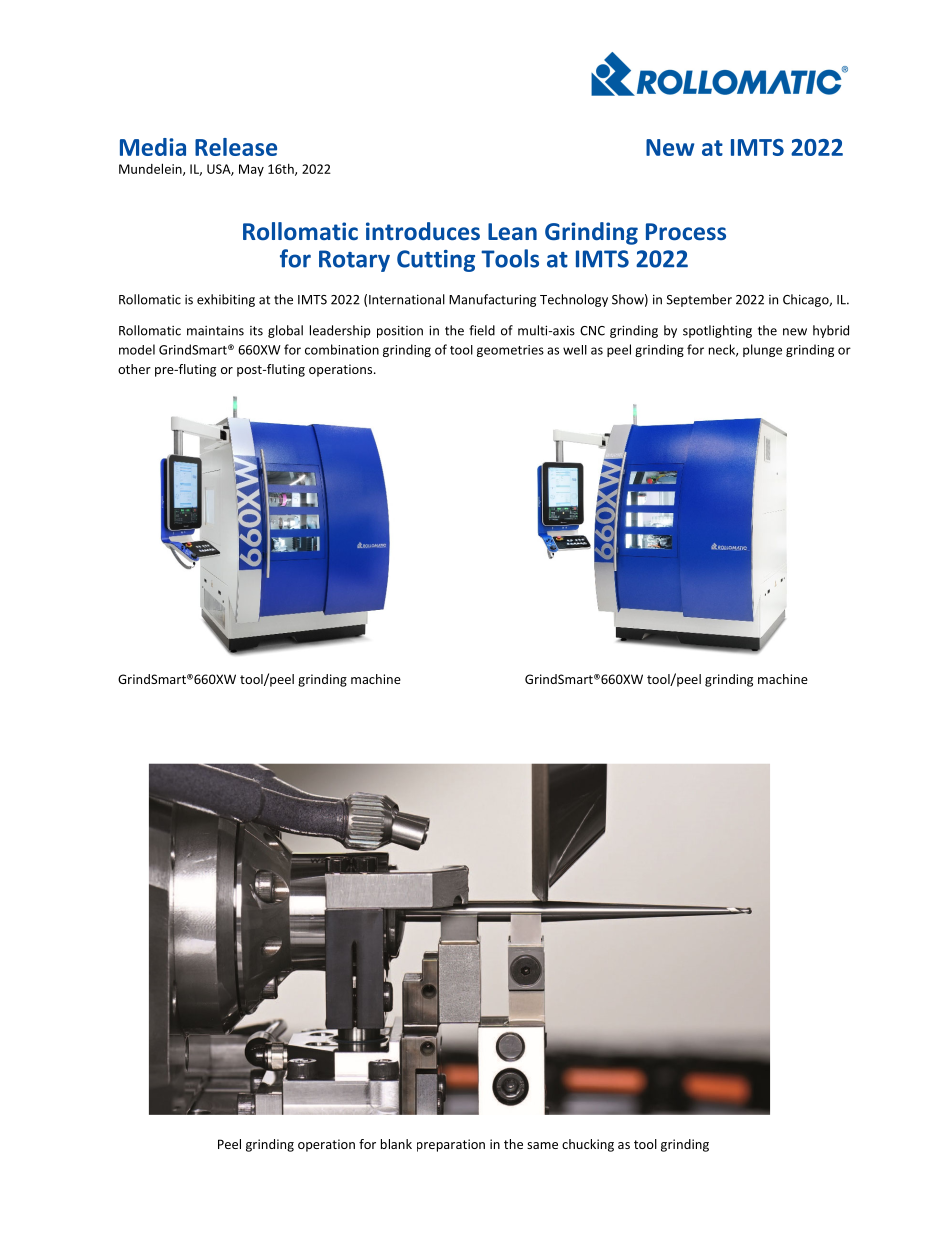  I want to click on preparation, so click(451, 1145).
